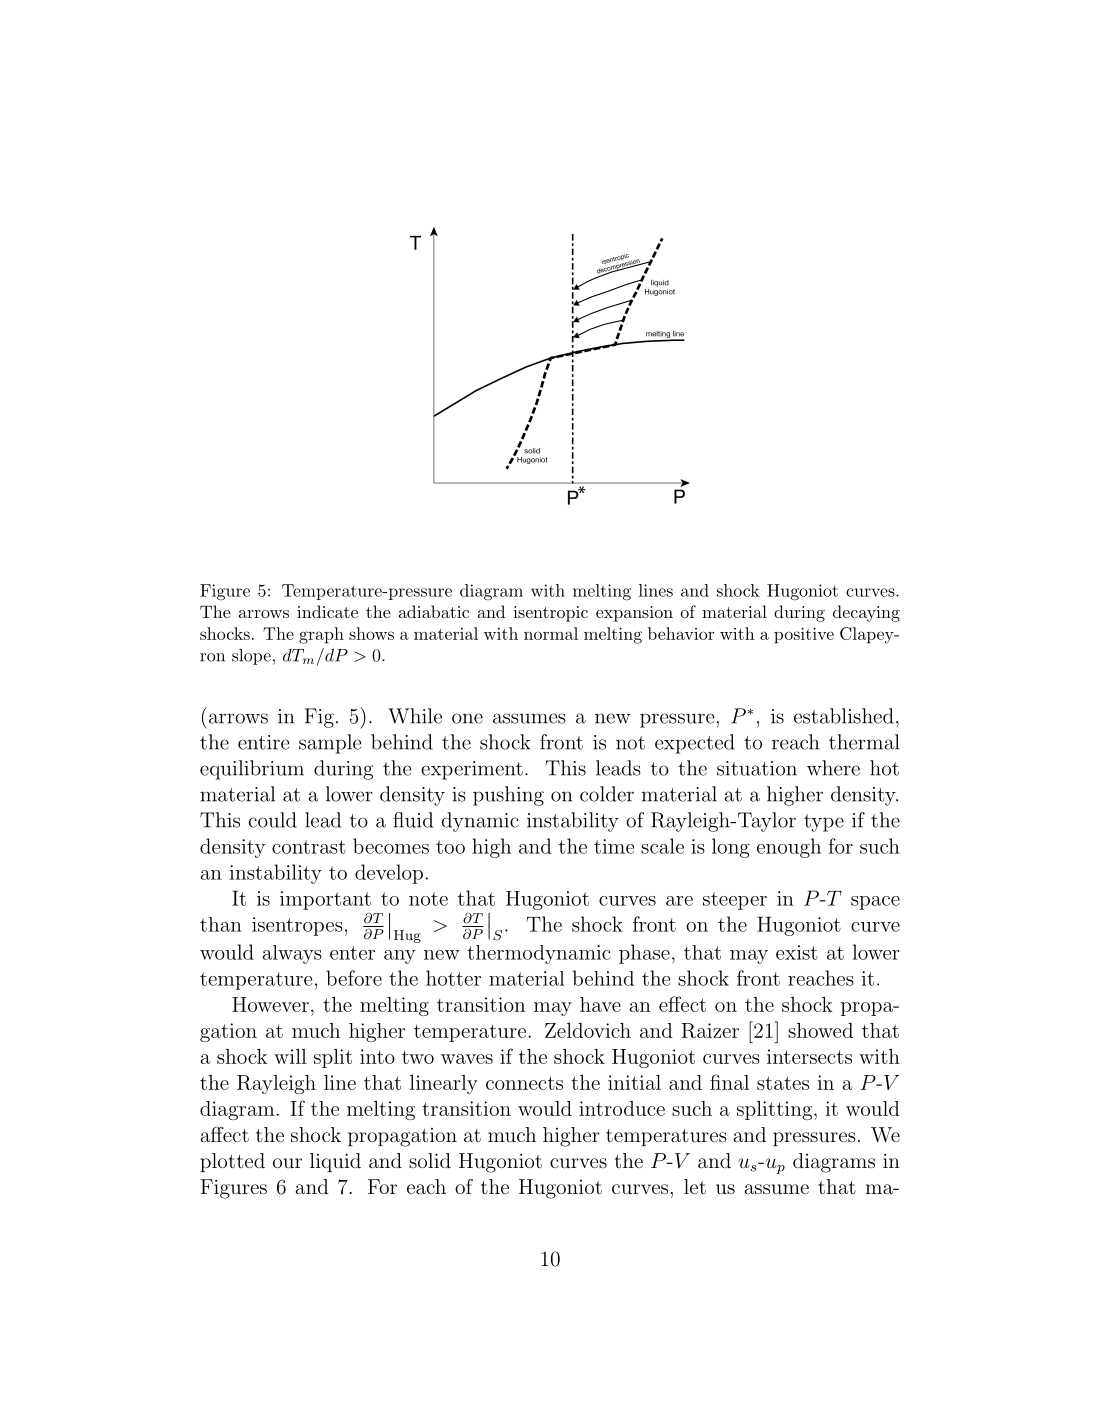  What do you see at coordinates (797, 952) in the page?
I see `exist` at bounding box center [797, 952].
